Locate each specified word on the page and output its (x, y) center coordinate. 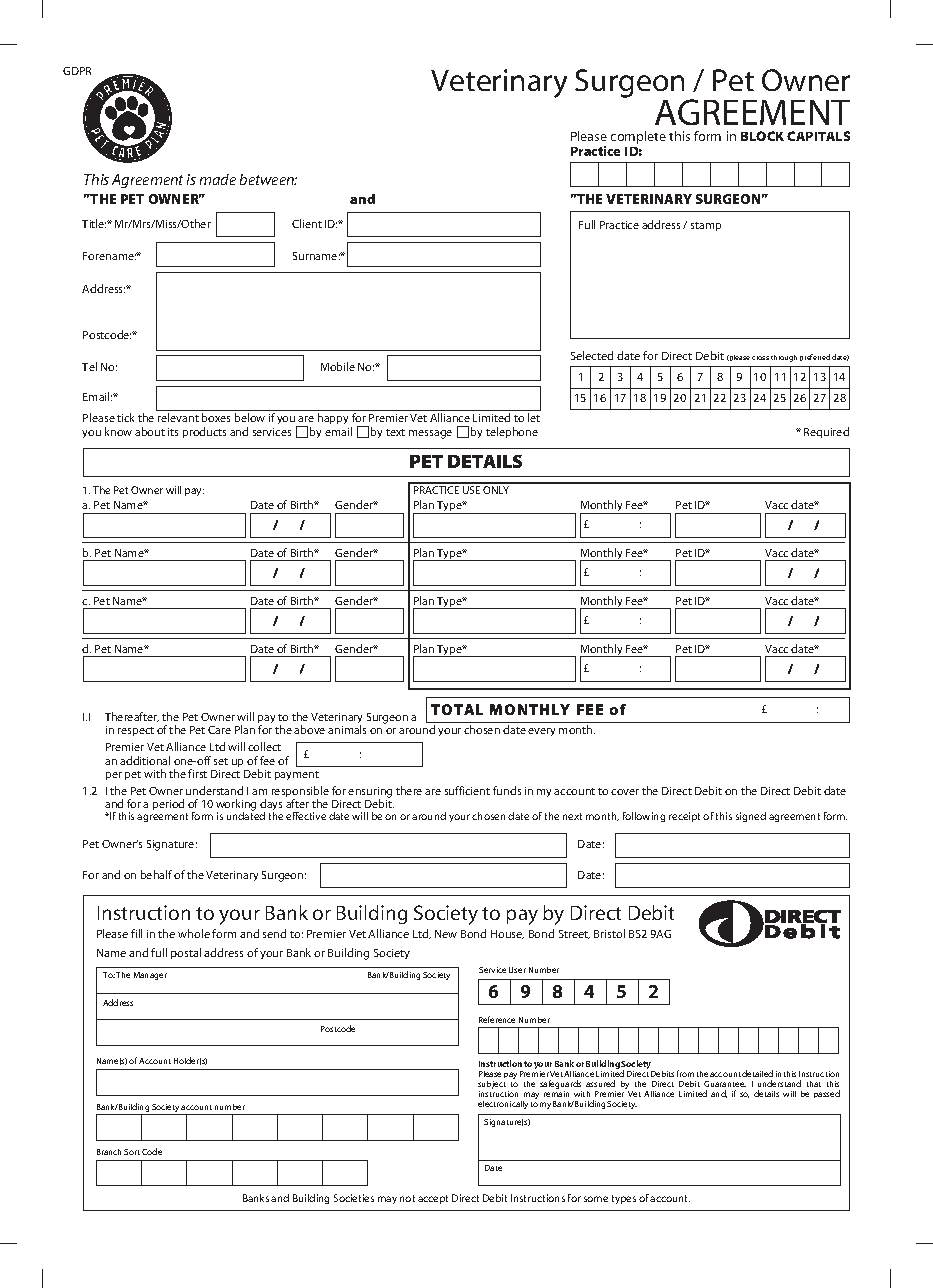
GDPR (77, 71)
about (150, 431)
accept (433, 1199)
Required (826, 432)
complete (638, 137)
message (430, 434)
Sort (132, 1152)
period (168, 804)
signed (751, 817)
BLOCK (762, 136)
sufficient (467, 790)
